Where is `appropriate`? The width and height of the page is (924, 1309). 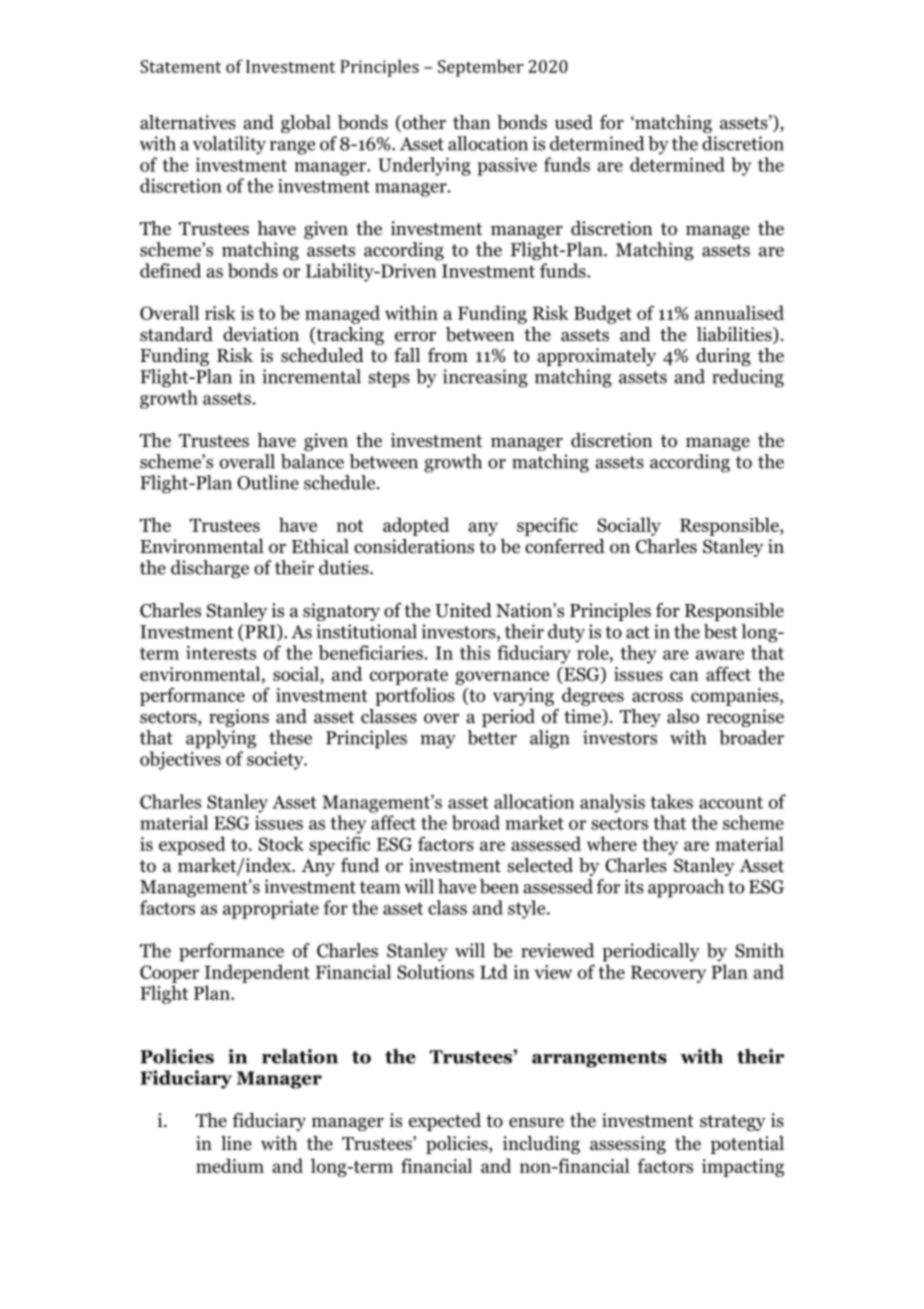
appropriate is located at coordinates (271, 909).
